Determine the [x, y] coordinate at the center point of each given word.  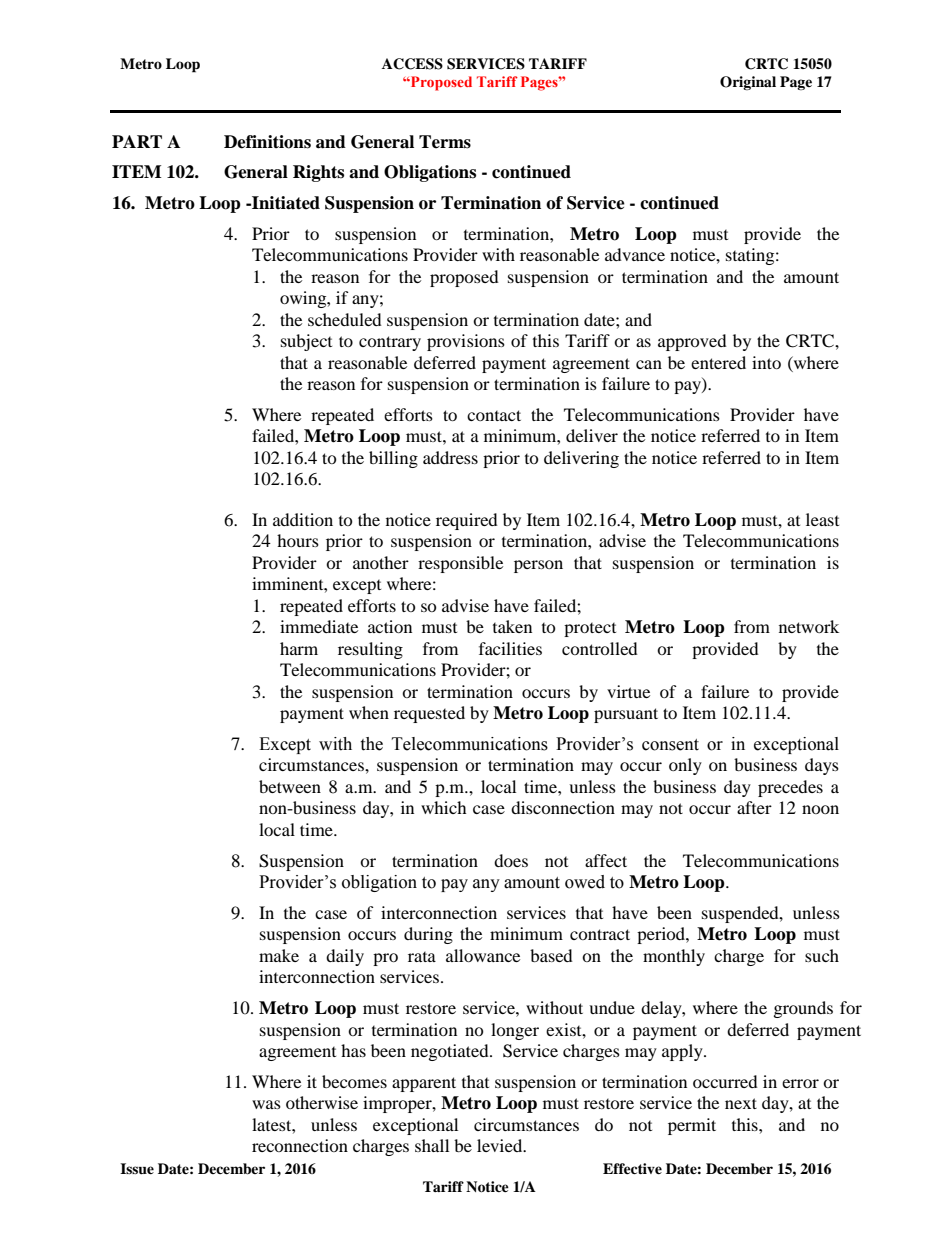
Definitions [267, 142]
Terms [445, 142]
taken [512, 626]
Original [748, 83]
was [266, 1104]
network [809, 626]
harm [299, 648]
